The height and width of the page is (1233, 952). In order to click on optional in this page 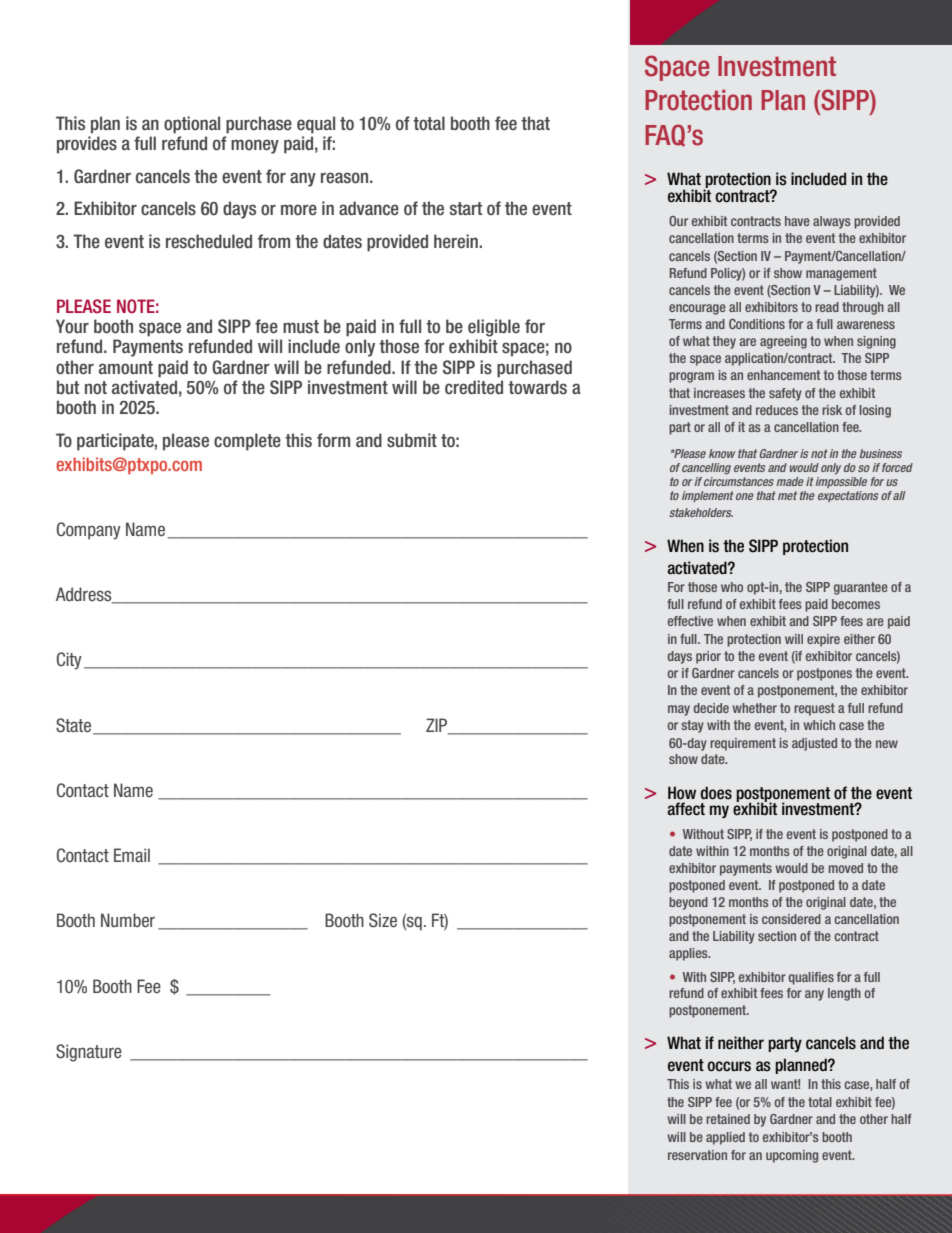, I will do `click(192, 125)`.
